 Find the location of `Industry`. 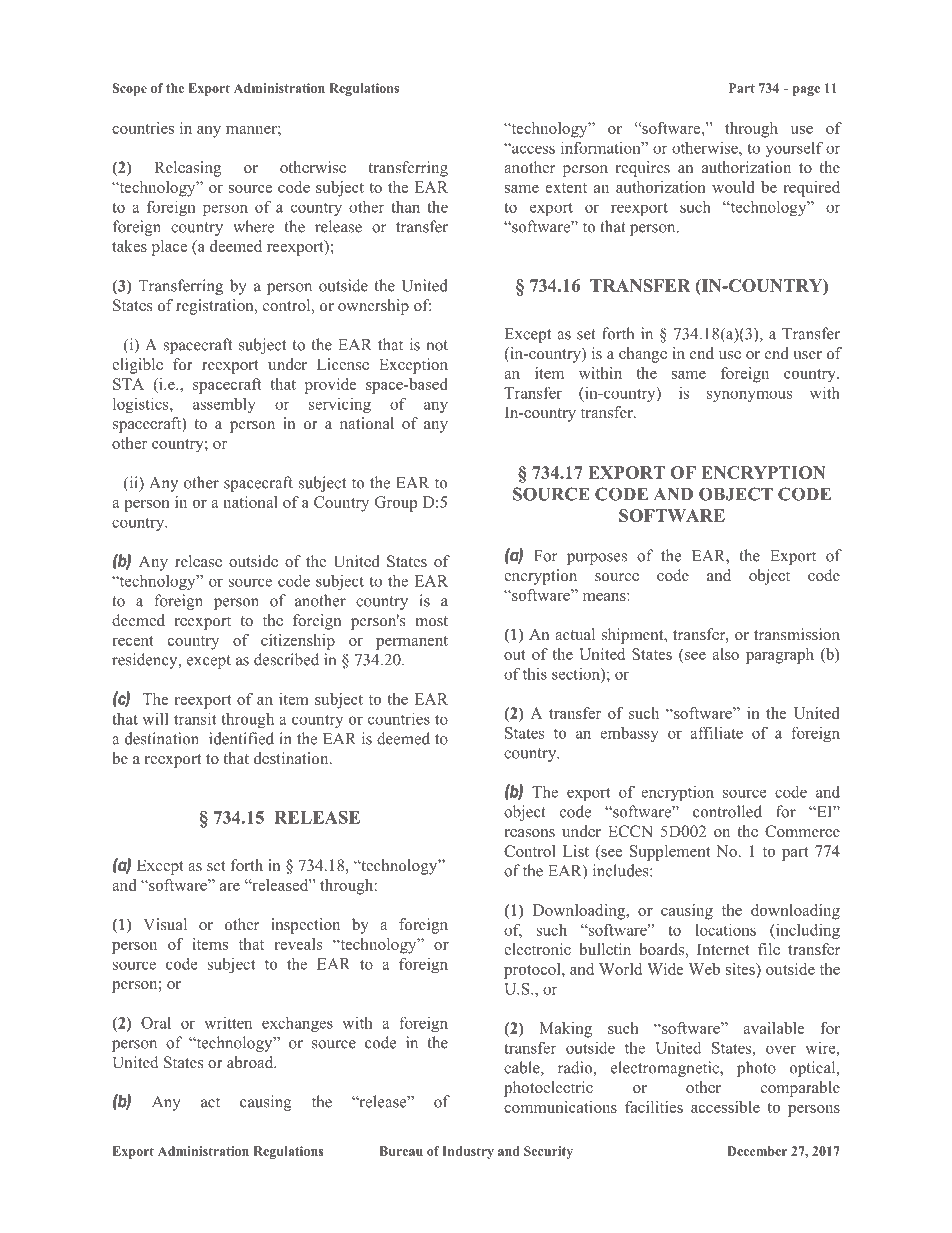

Industry is located at coordinates (468, 1152).
